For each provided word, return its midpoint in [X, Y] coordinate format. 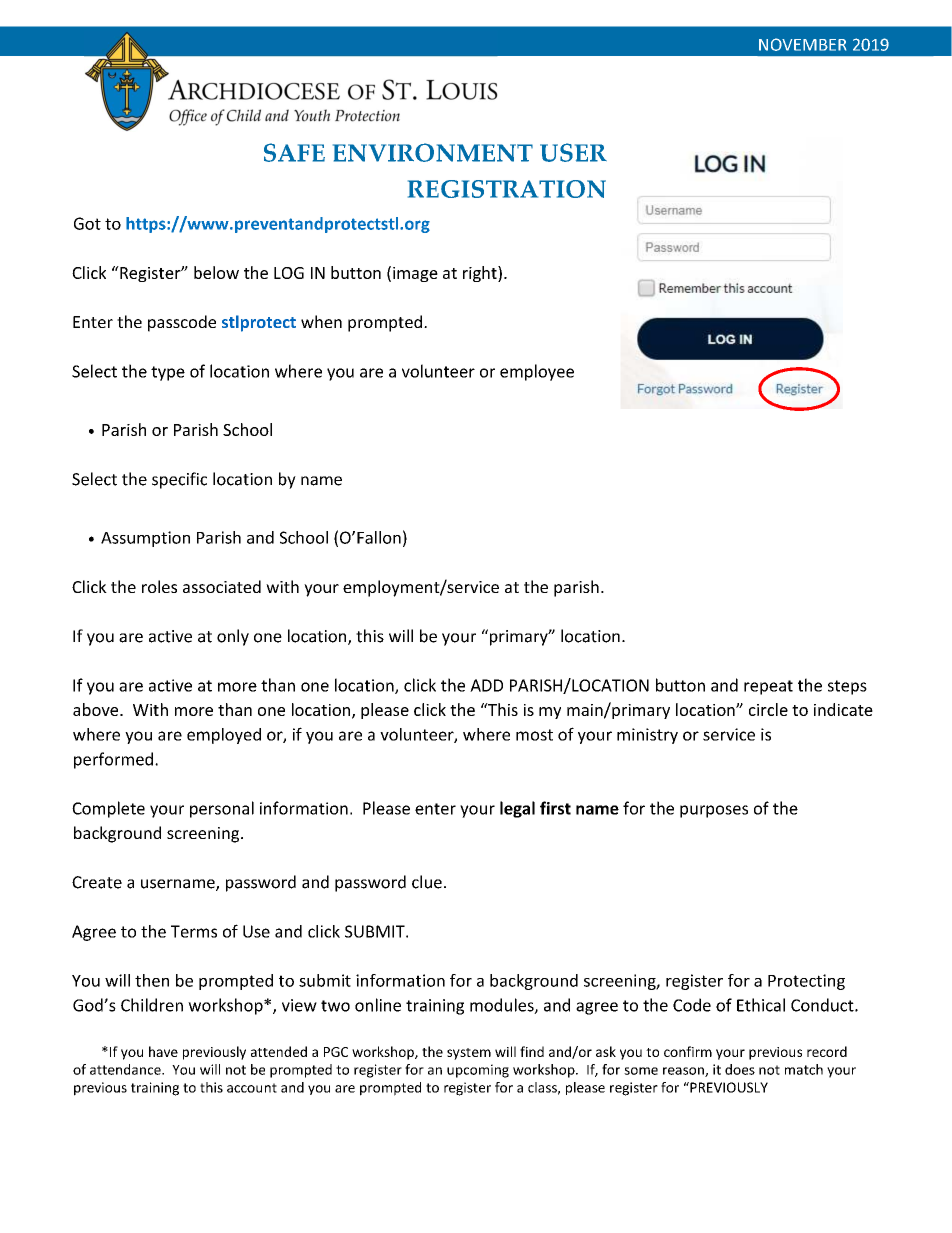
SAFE [294, 152]
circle [768, 709]
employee [537, 372]
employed [224, 736]
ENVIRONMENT [433, 152]
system [469, 1054]
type [168, 373]
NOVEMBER [802, 44]
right [481, 274]
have [163, 1051]
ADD [486, 685]
